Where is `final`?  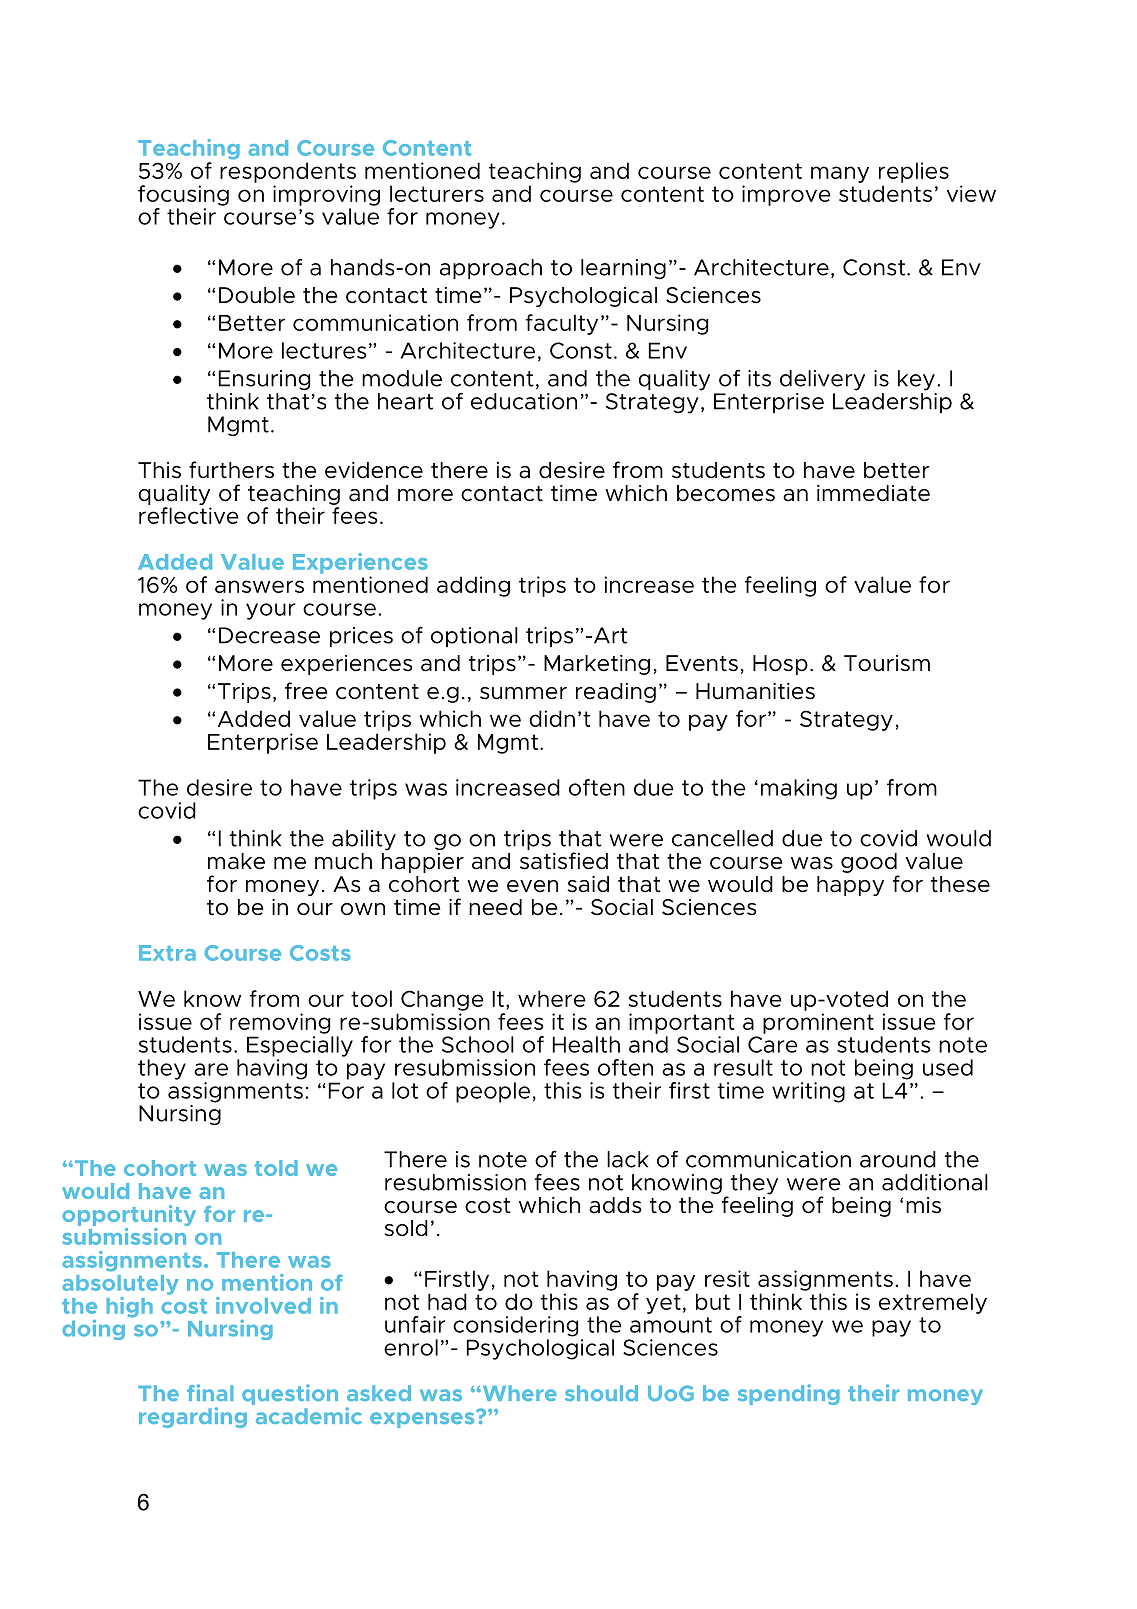 final is located at coordinates (210, 1392).
